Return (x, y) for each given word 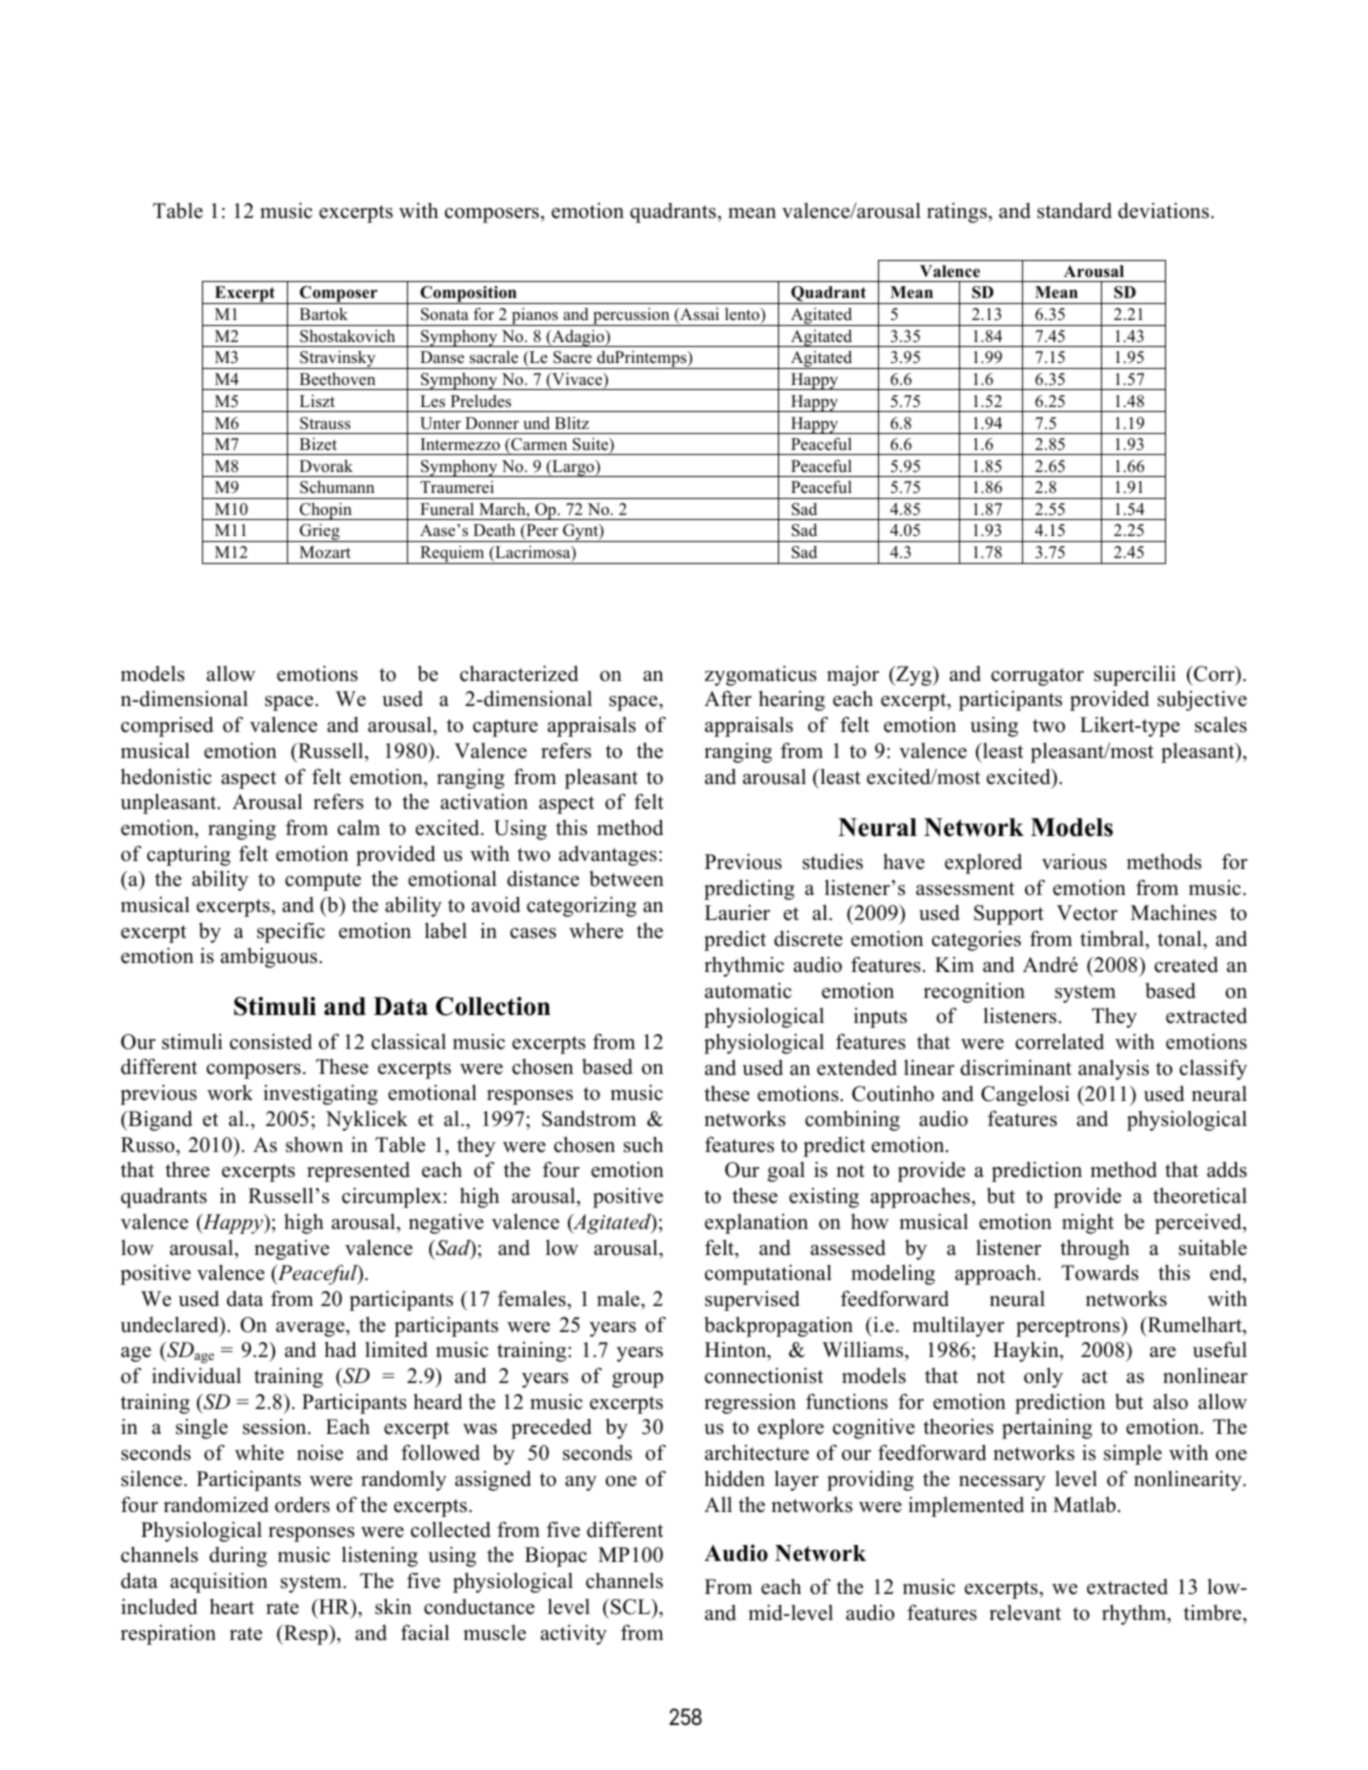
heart (232, 1606)
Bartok (324, 314)
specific (291, 932)
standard (1074, 210)
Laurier (737, 912)
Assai (698, 315)
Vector (1087, 913)
